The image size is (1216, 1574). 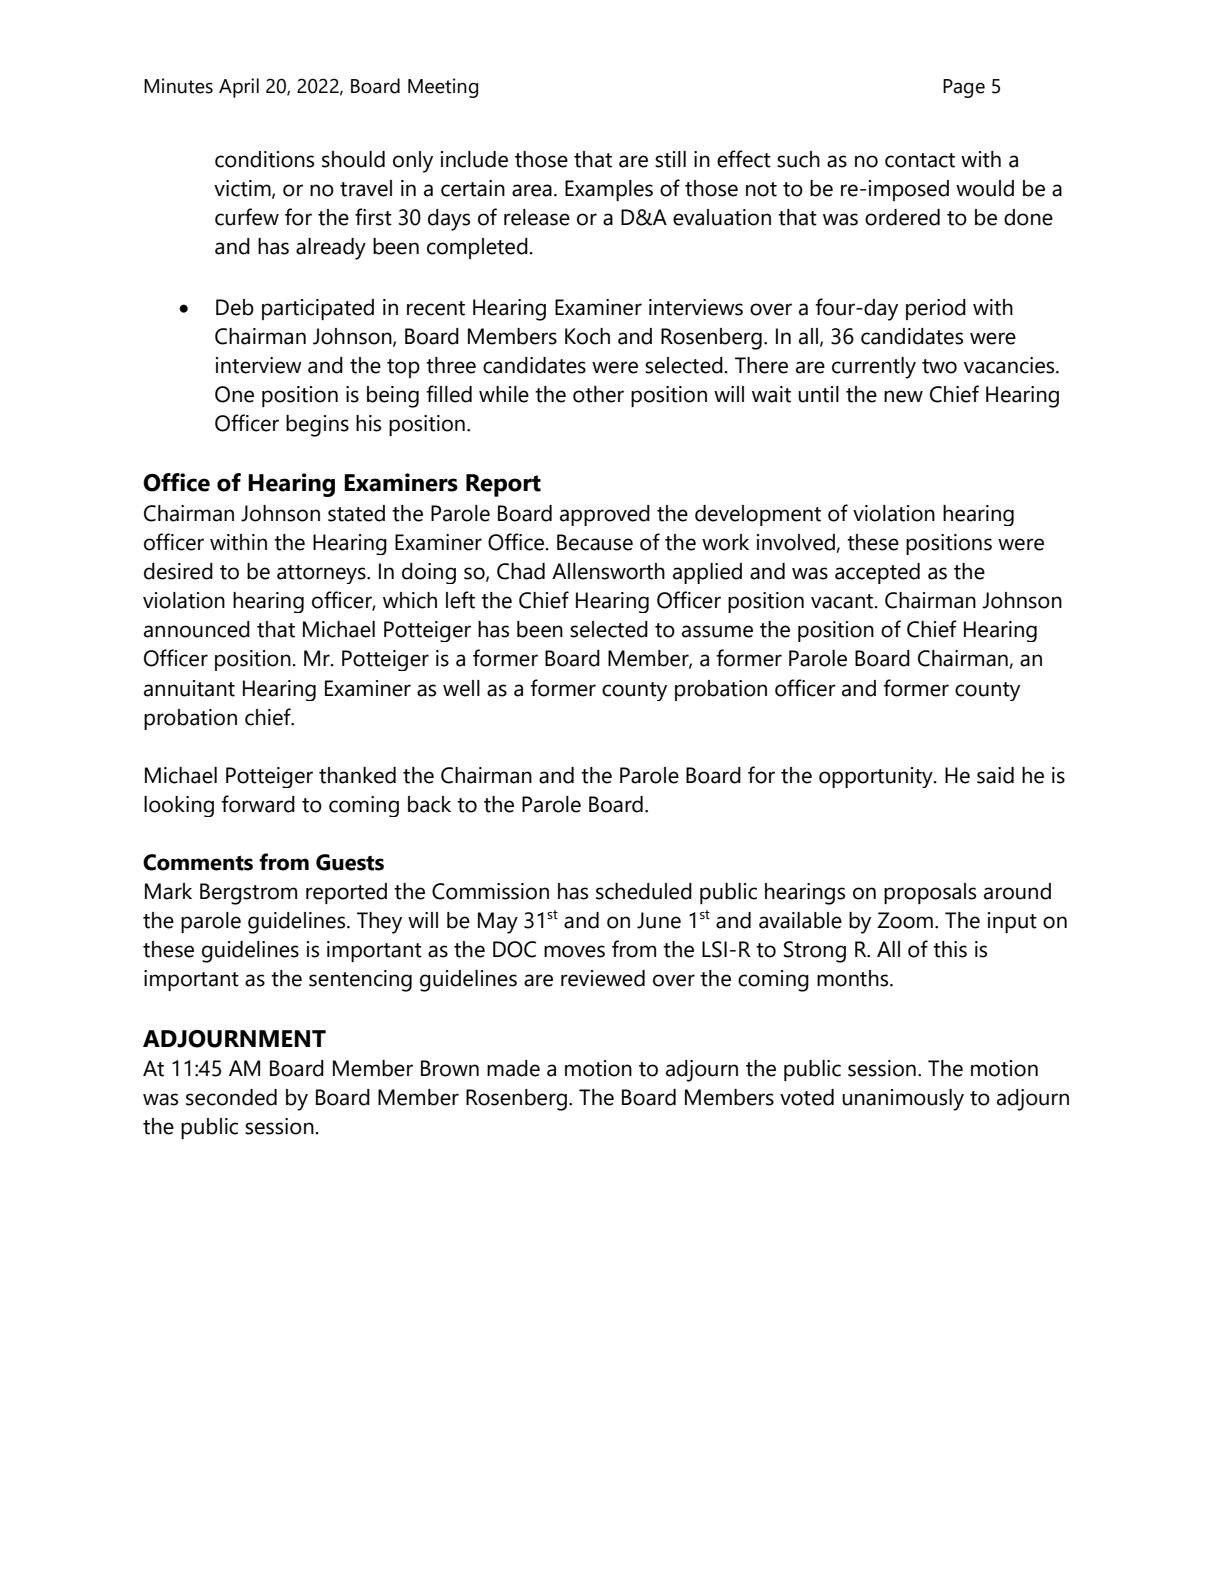 I want to click on unanimously, so click(x=903, y=1100).
